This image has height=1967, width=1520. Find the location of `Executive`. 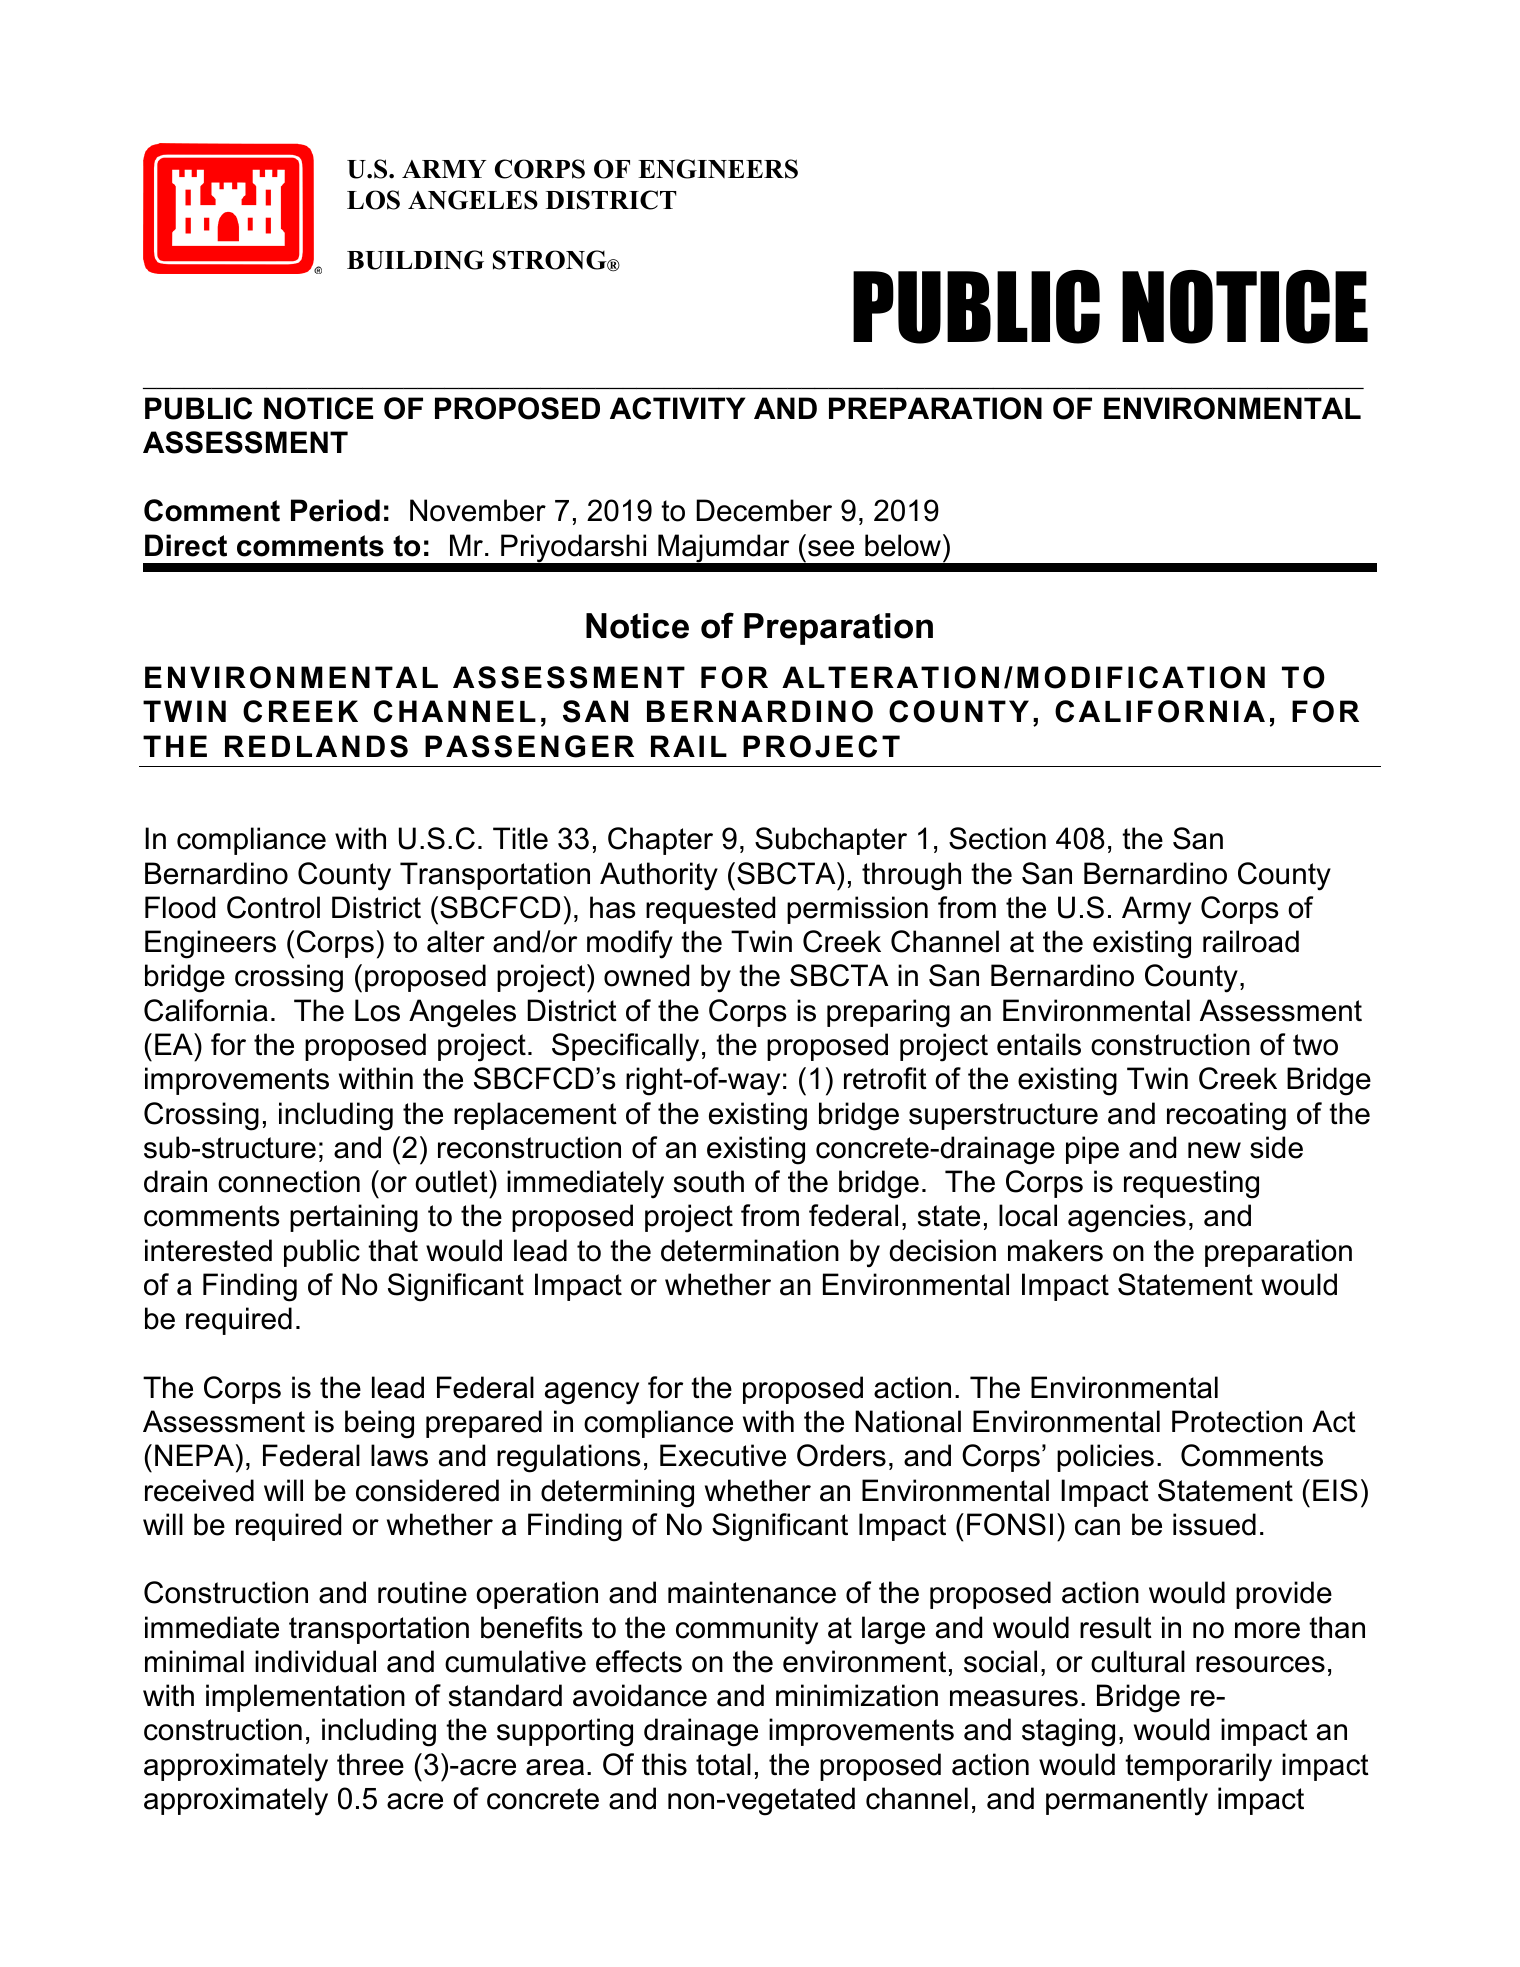

Executive is located at coordinates (723, 1455).
